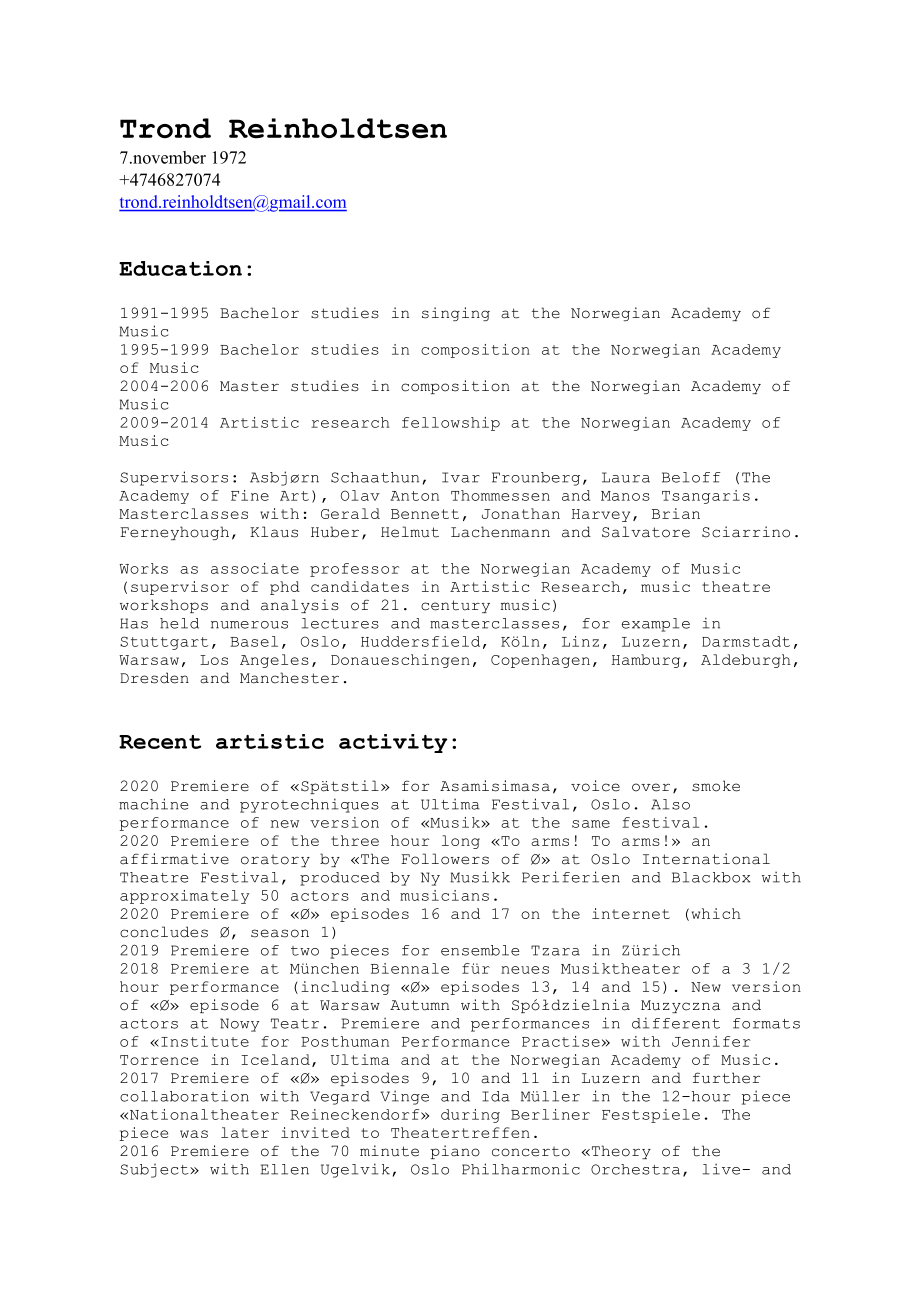 The image size is (924, 1308). What do you see at coordinates (620, 1152) in the page?
I see `Theory` at bounding box center [620, 1152].
